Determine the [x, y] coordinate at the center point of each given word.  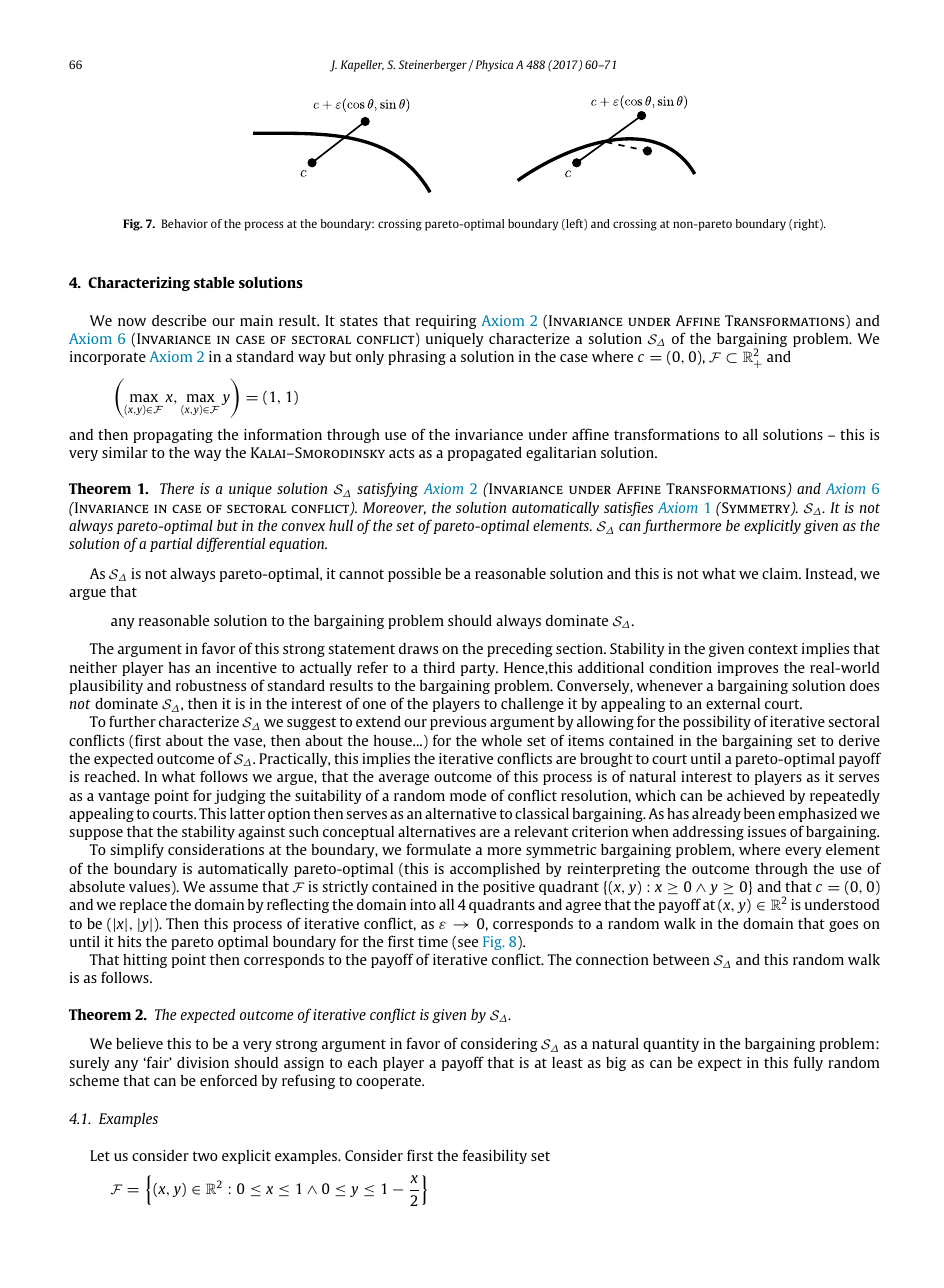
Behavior [185, 223]
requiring [446, 322]
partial [171, 545]
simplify [137, 850]
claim [781, 573]
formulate [438, 849]
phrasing [417, 358]
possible [414, 574]
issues [767, 831]
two [205, 1156]
